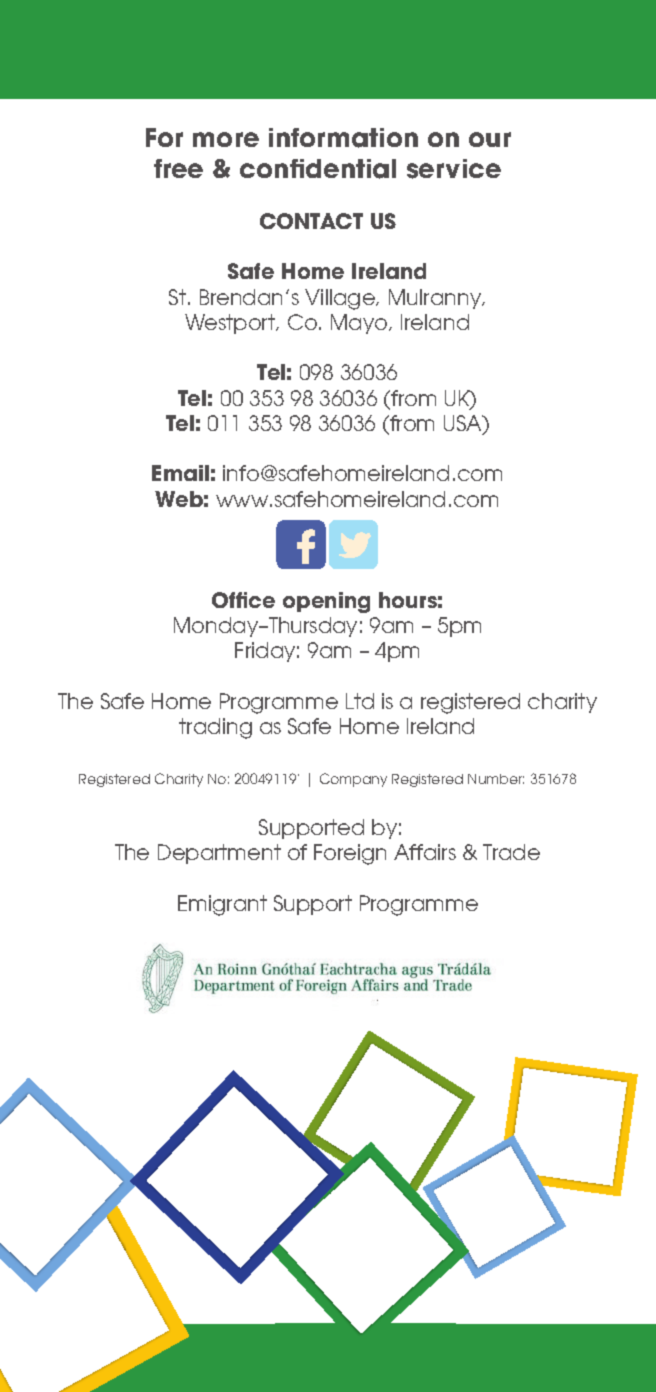  Describe the element at coordinates (511, 852) in the page. I see `Trade` at that location.
